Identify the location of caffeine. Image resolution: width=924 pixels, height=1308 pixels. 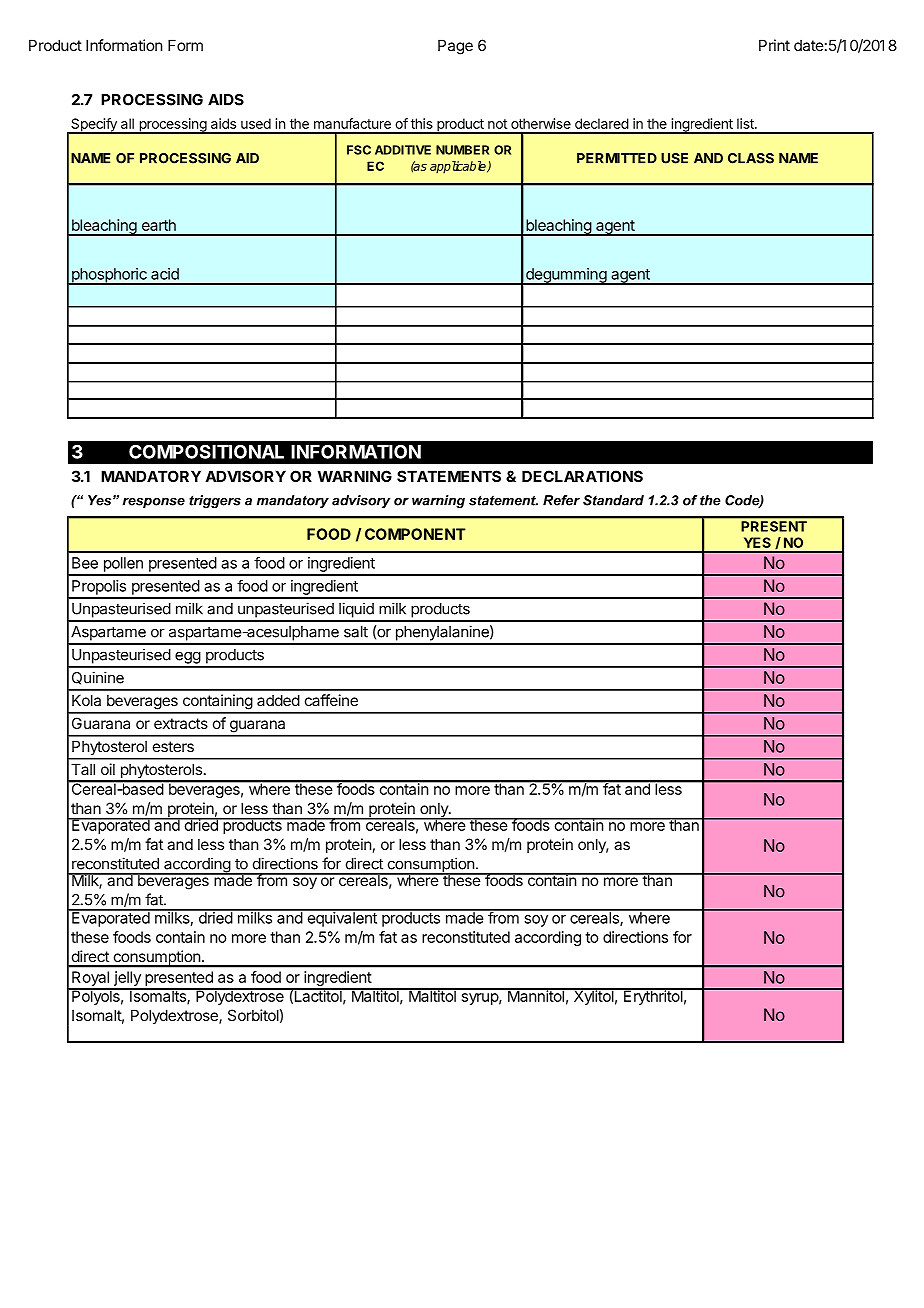
(331, 700).
